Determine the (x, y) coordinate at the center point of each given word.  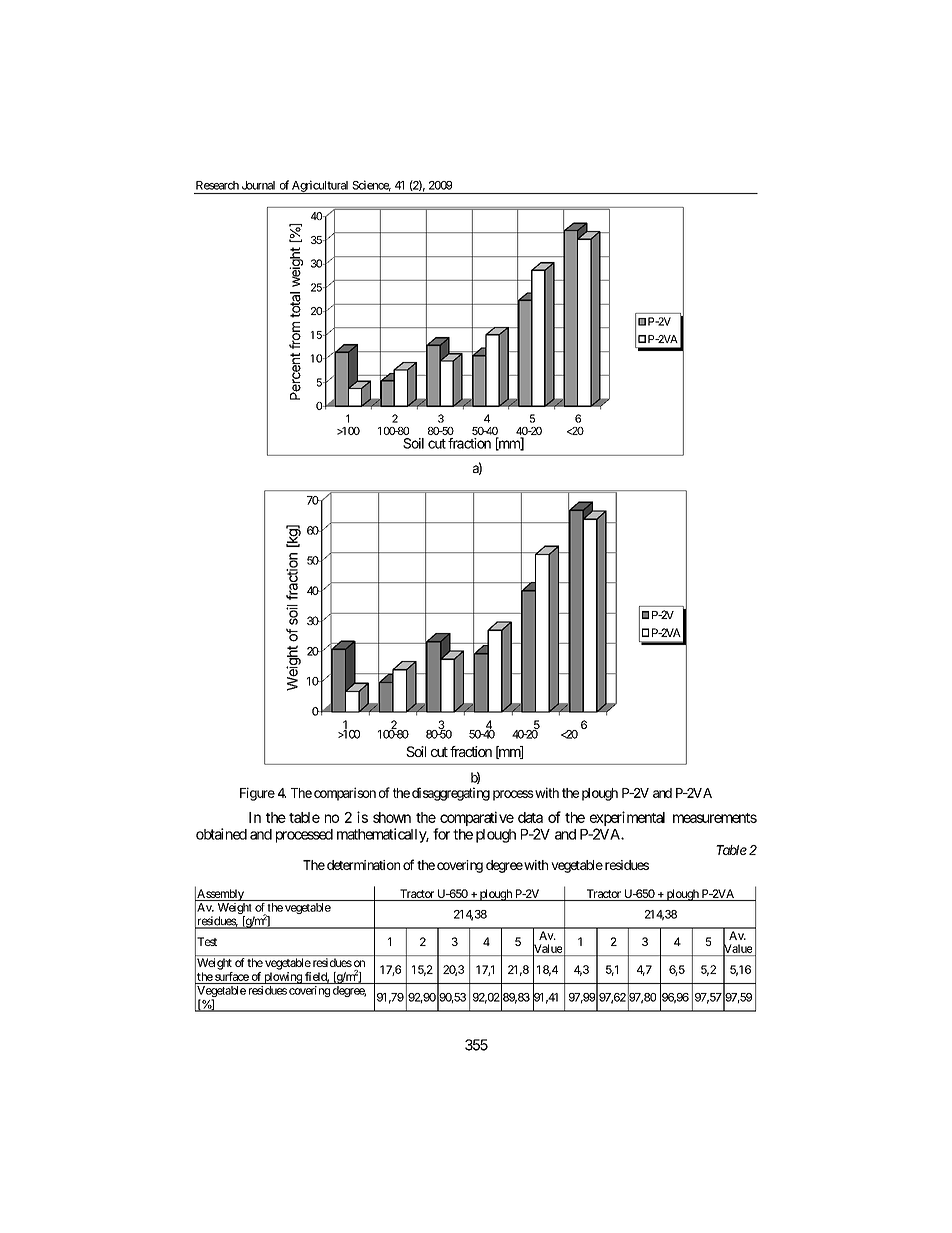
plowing (283, 978)
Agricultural (320, 187)
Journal (258, 185)
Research (217, 185)
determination (363, 865)
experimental (627, 818)
